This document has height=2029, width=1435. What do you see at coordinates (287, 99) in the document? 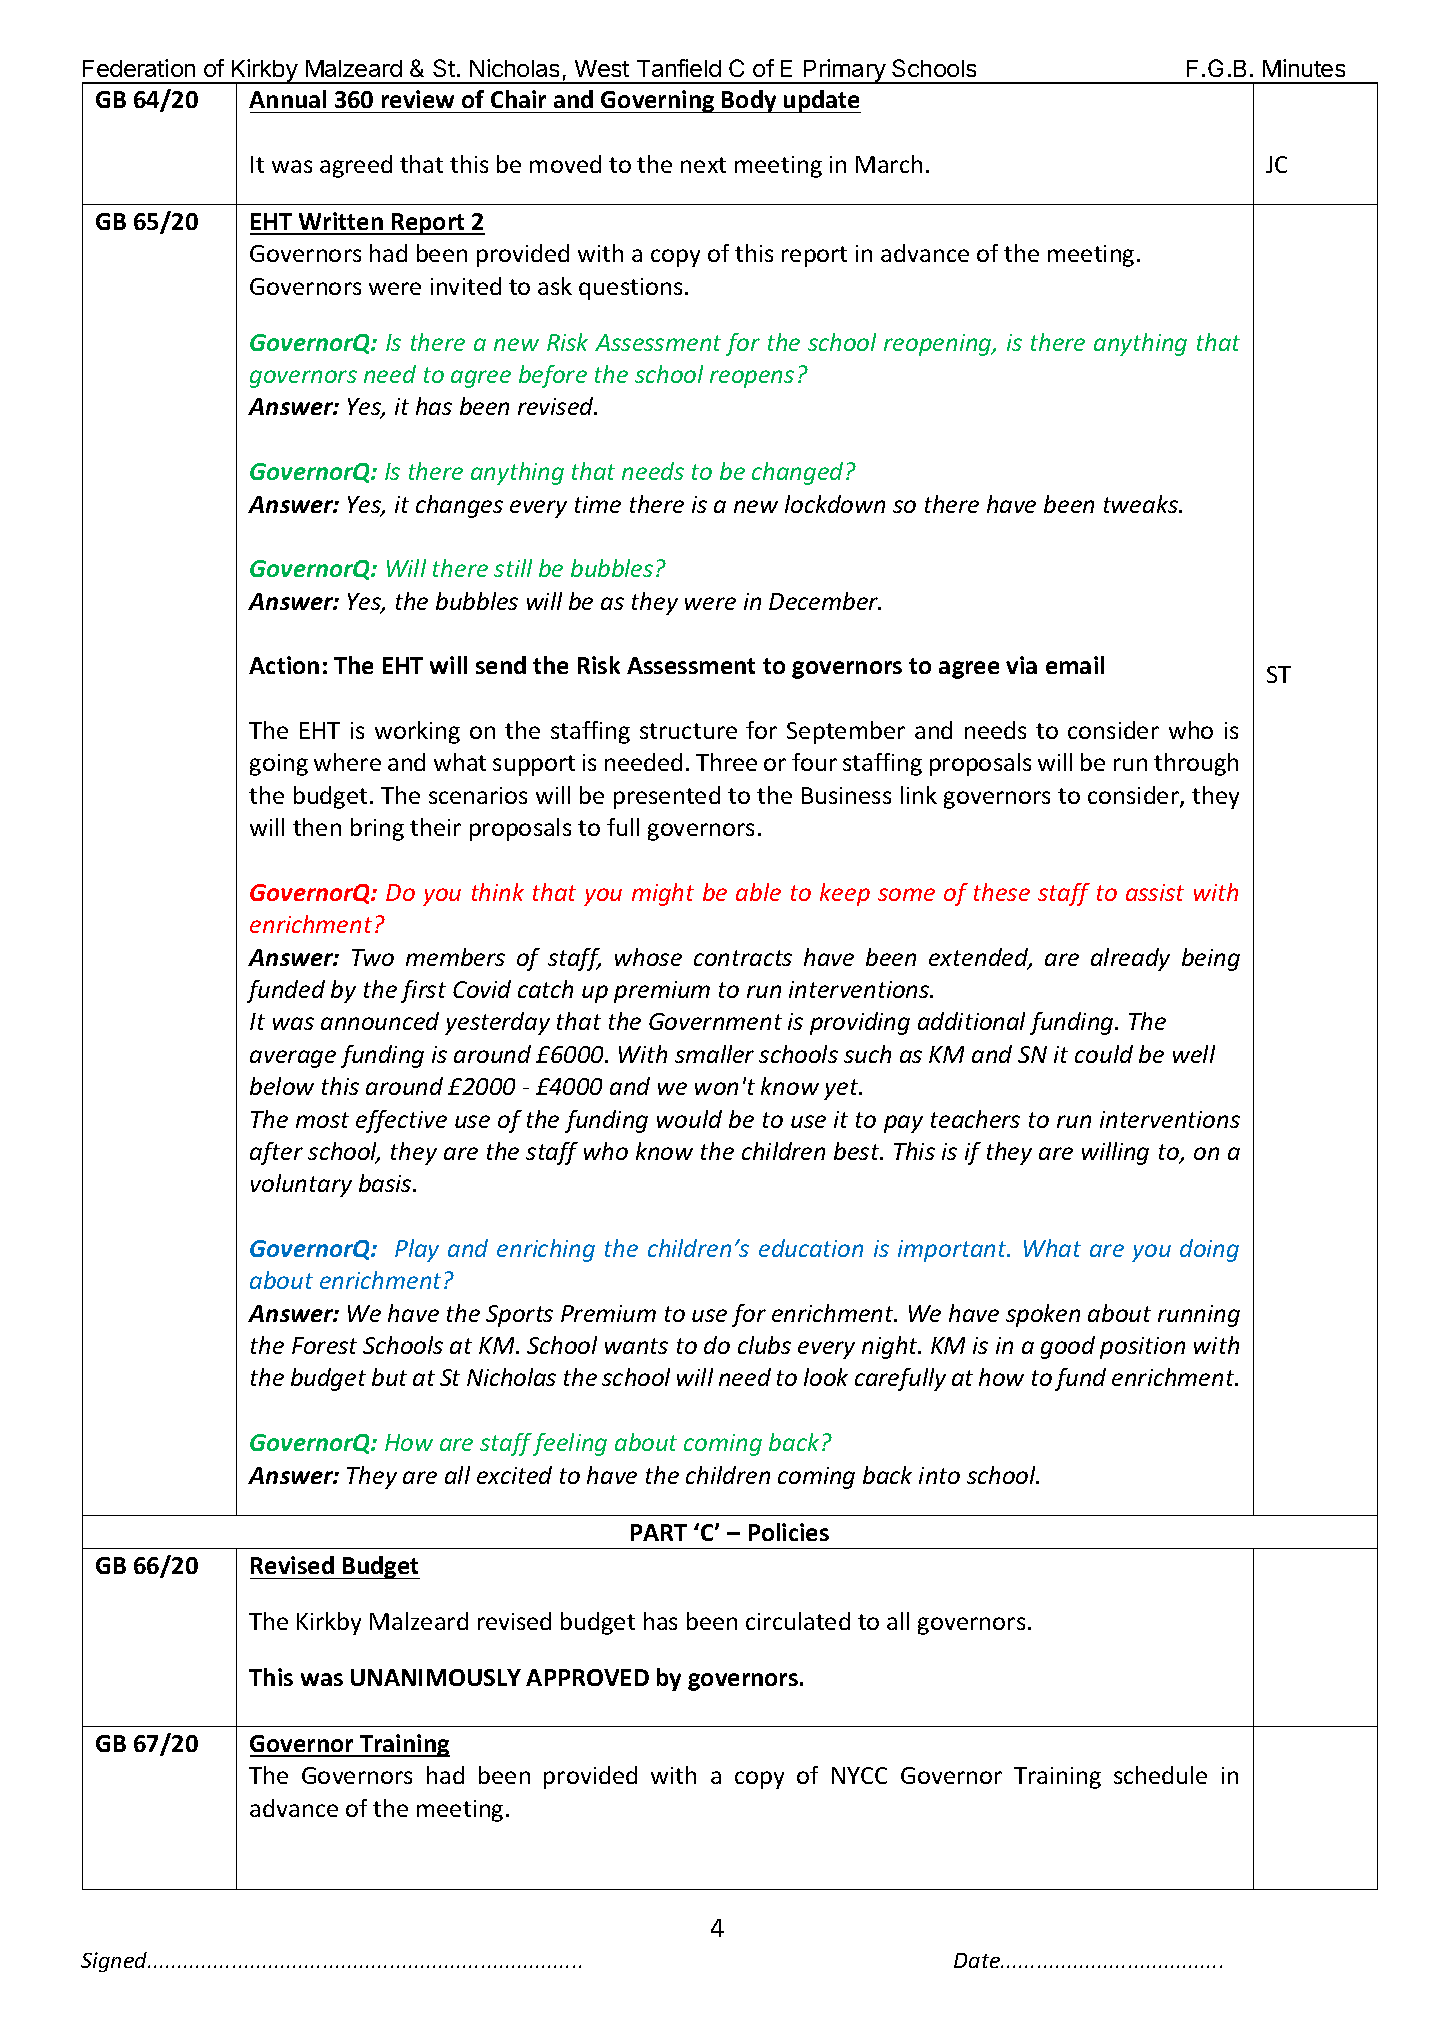
I see `Annual` at bounding box center [287, 99].
